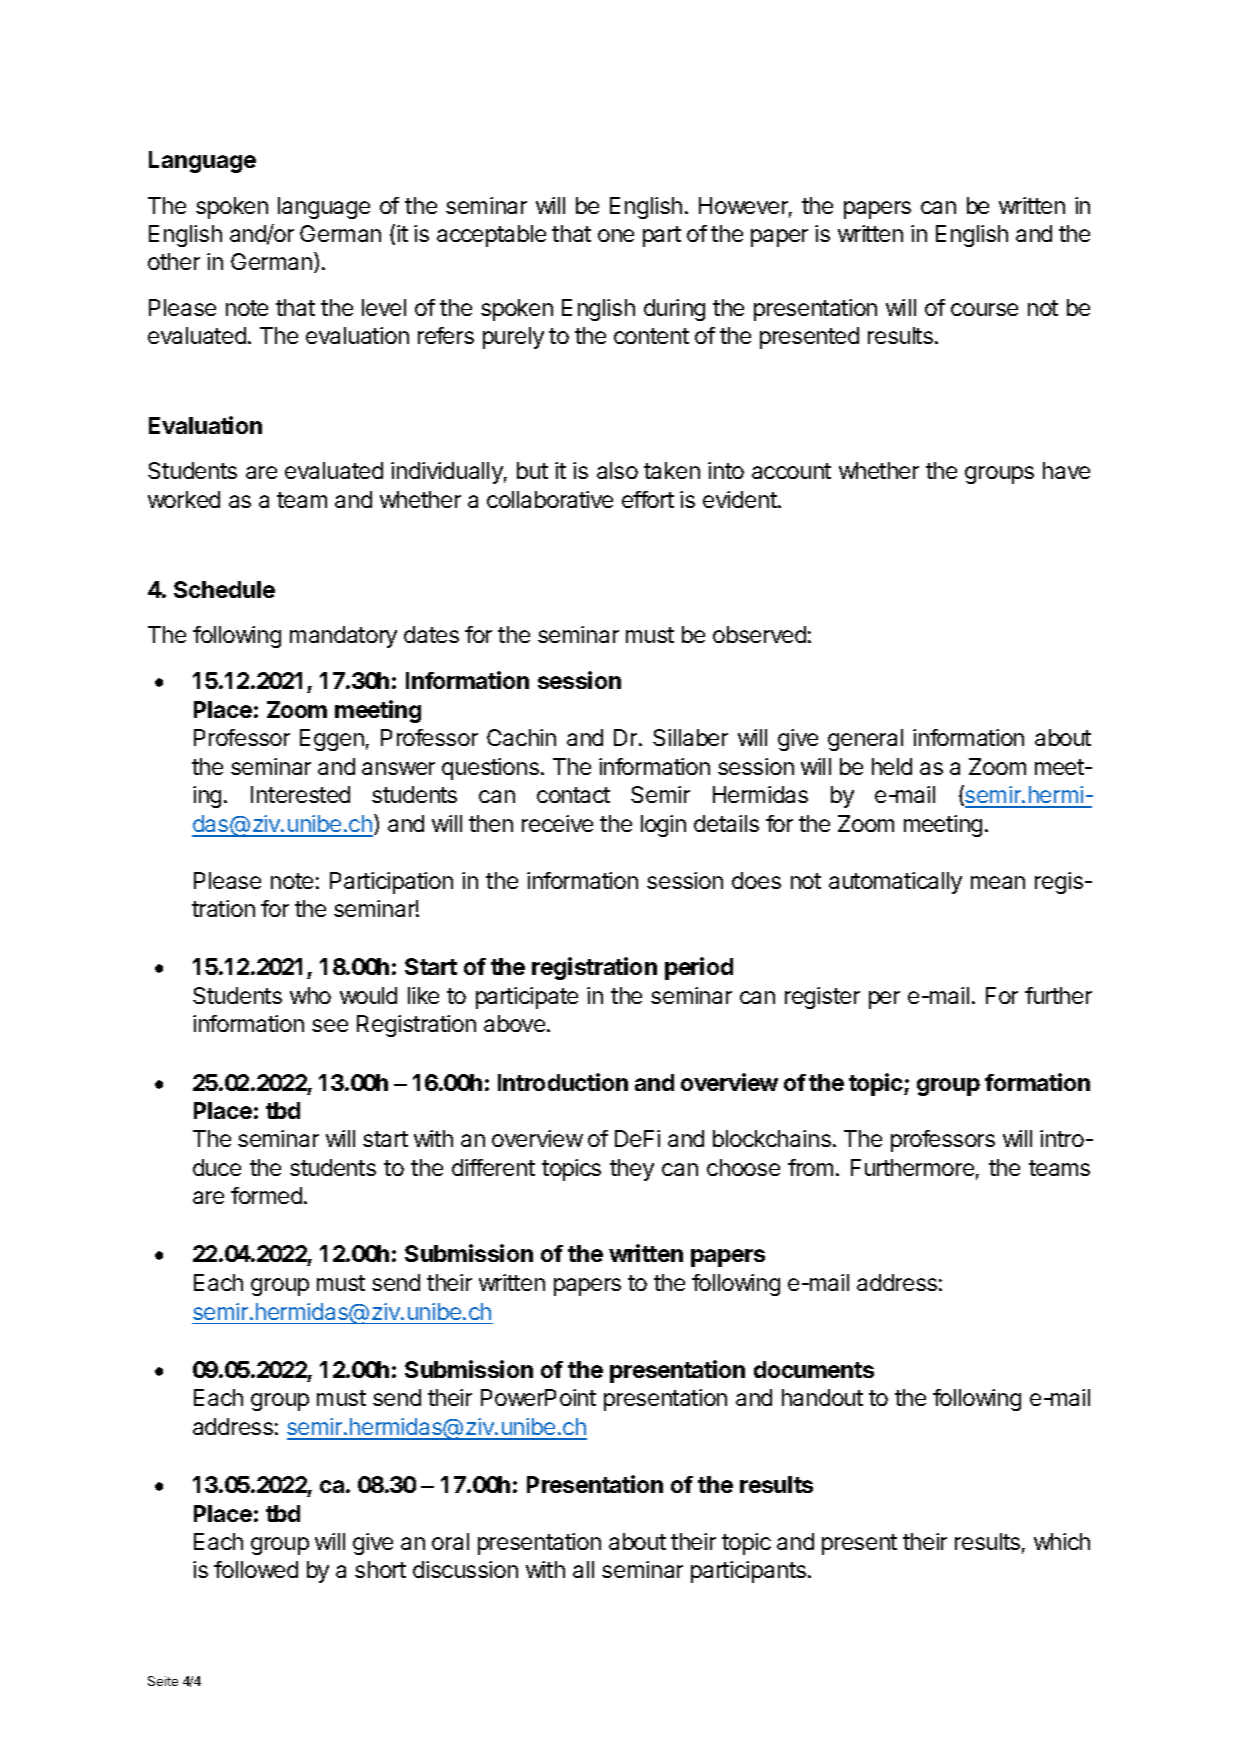 This screenshot has width=1239, height=1753. I want to click on one, so click(616, 235).
